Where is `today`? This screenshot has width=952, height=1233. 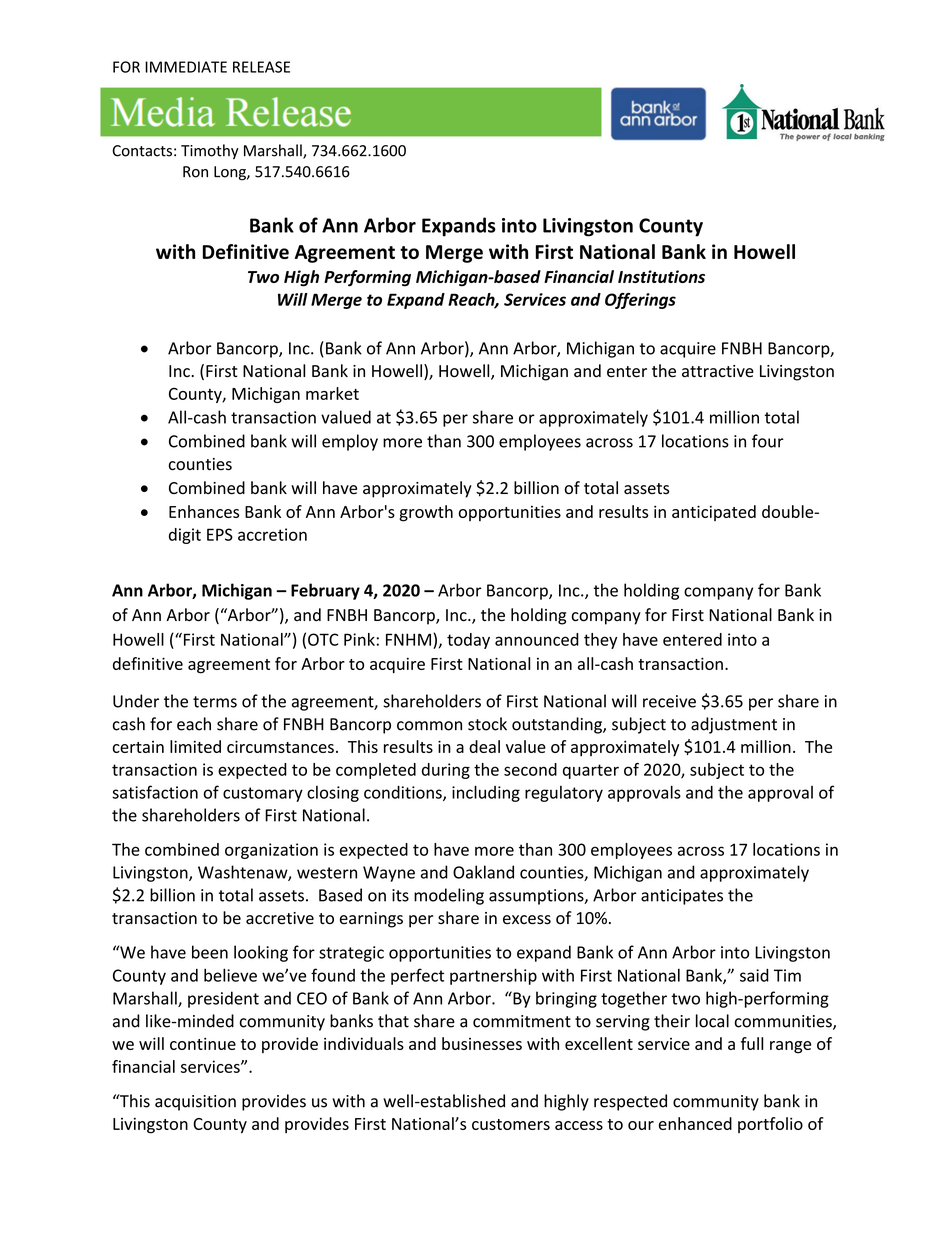 today is located at coordinates (468, 641).
